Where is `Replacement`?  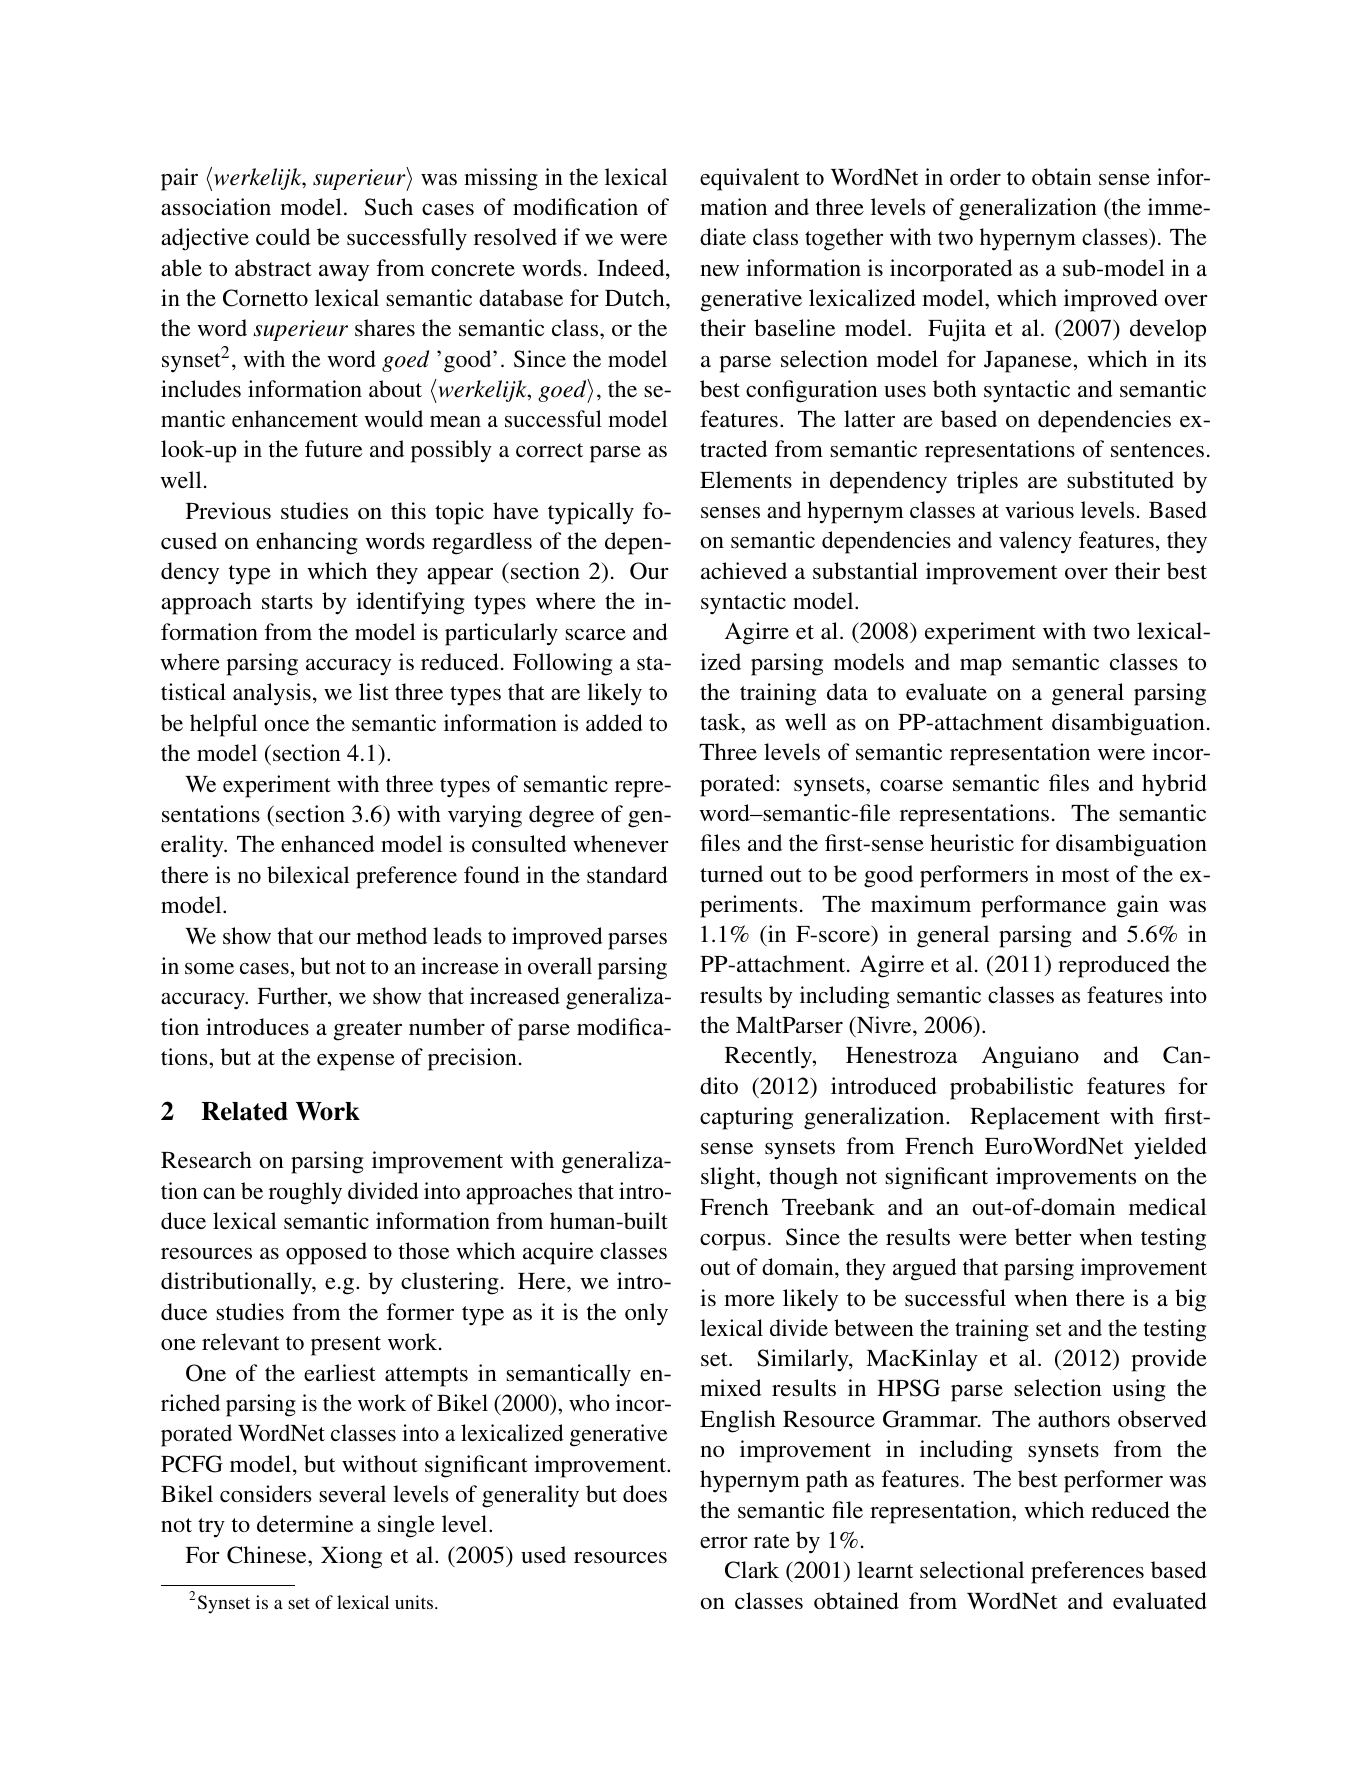
Replacement is located at coordinates (1035, 1118).
